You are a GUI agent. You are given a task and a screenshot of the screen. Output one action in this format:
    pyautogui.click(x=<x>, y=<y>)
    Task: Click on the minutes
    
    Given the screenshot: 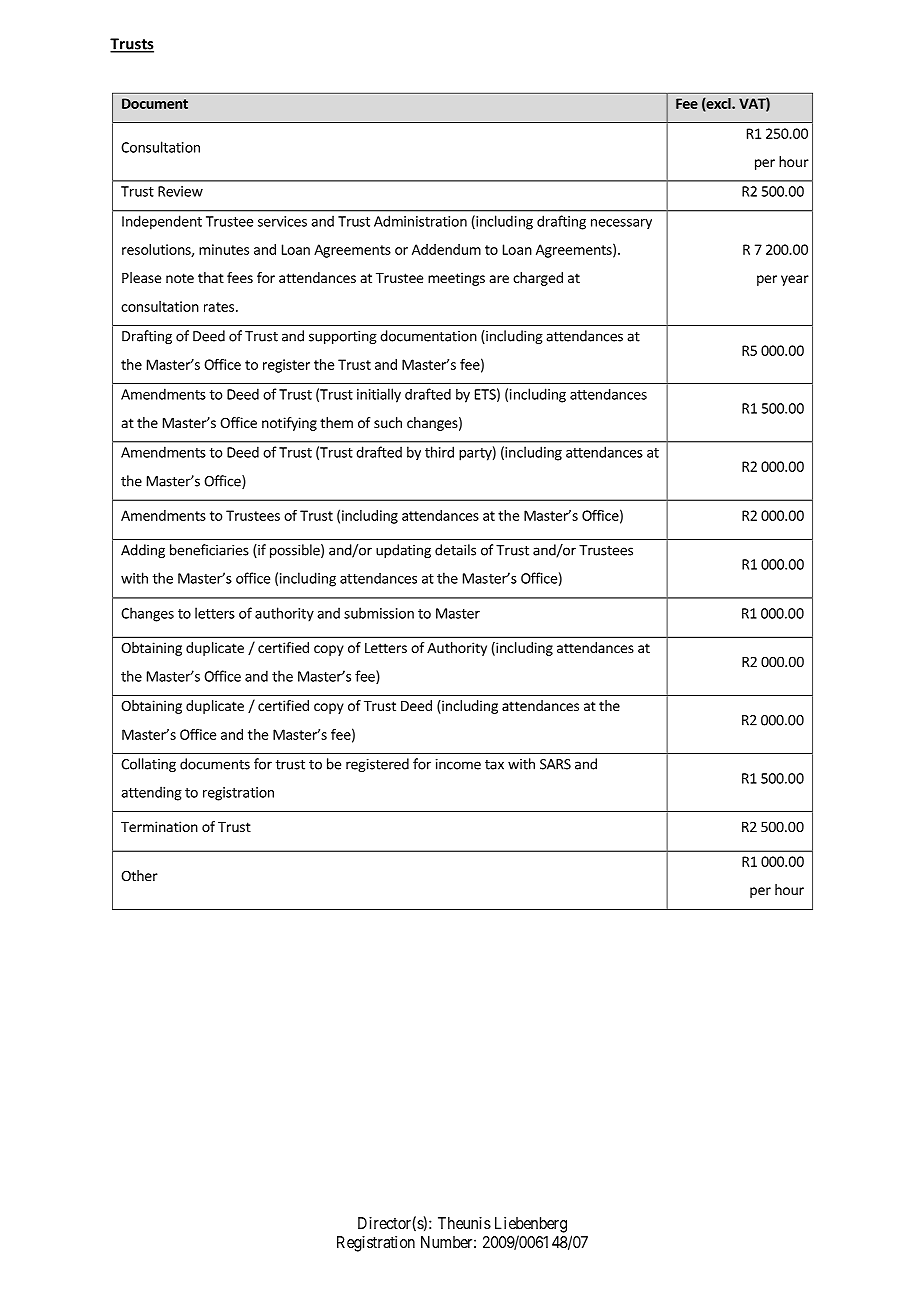 What is the action you would take?
    pyautogui.click(x=224, y=249)
